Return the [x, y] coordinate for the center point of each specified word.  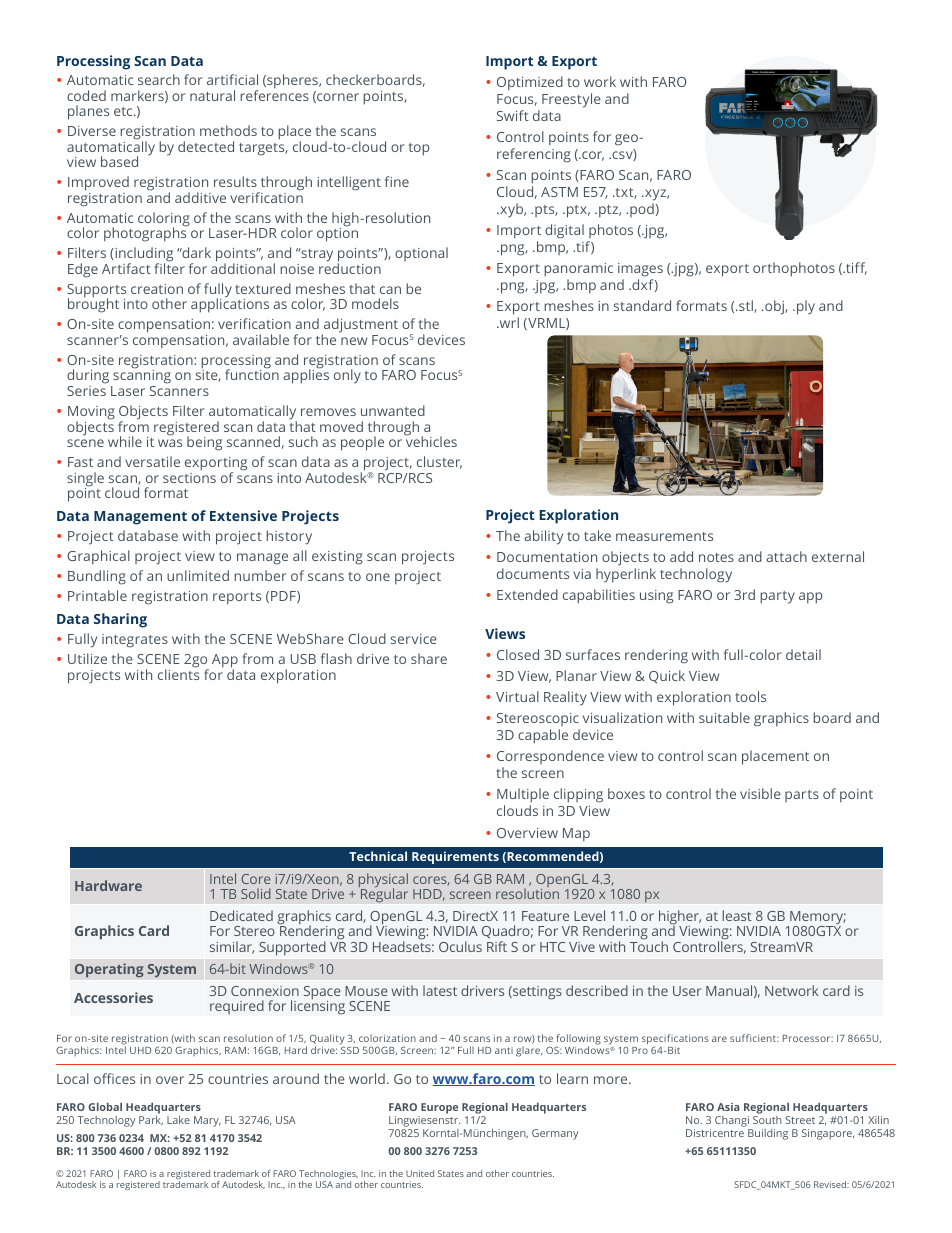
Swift [513, 115]
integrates [135, 641]
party [777, 597]
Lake [178, 1120]
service [414, 639]
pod [642, 210]
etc [124, 111]
